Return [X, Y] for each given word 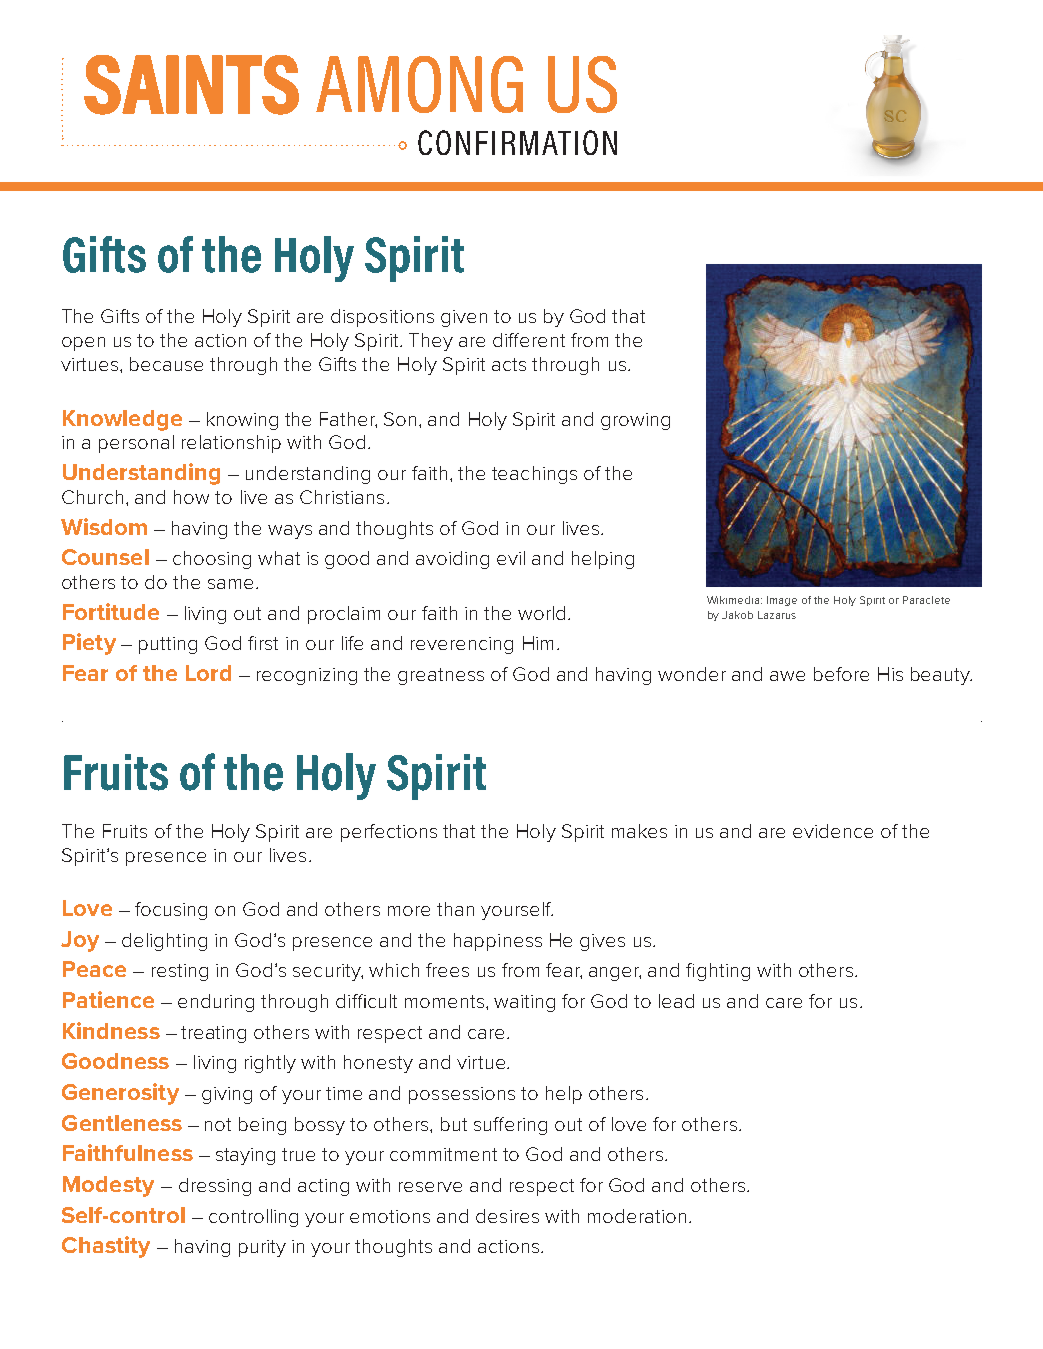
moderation [637, 1216]
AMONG [419, 84]
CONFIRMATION [517, 142]
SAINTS [191, 85]
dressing [215, 1187]
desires [507, 1216]
